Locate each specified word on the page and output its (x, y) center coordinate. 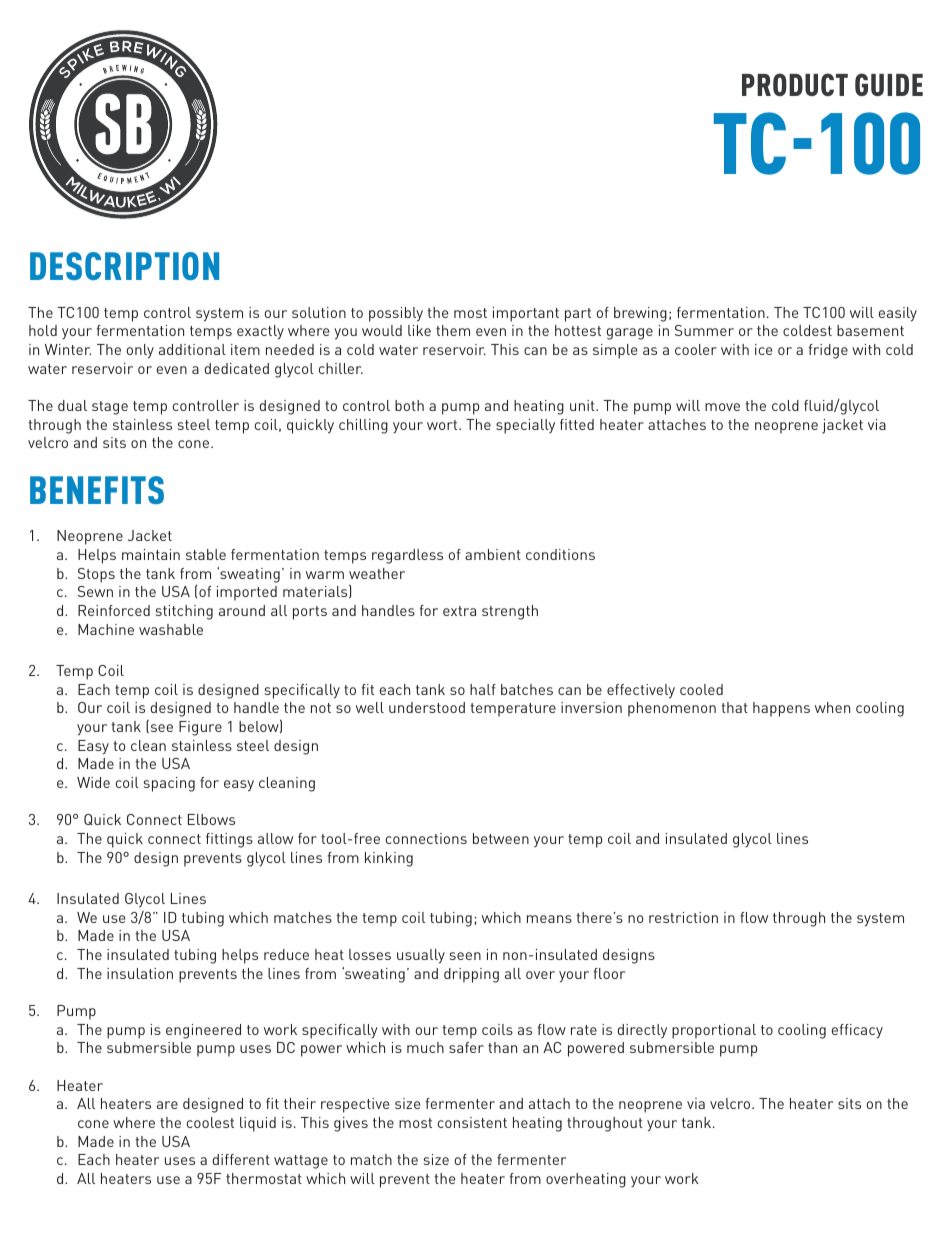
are (167, 1105)
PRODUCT (795, 84)
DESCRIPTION (124, 266)
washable (171, 629)
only (140, 351)
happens (781, 709)
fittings (229, 840)
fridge (828, 351)
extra (459, 611)
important (526, 314)
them (453, 330)
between (501, 838)
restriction (683, 917)
